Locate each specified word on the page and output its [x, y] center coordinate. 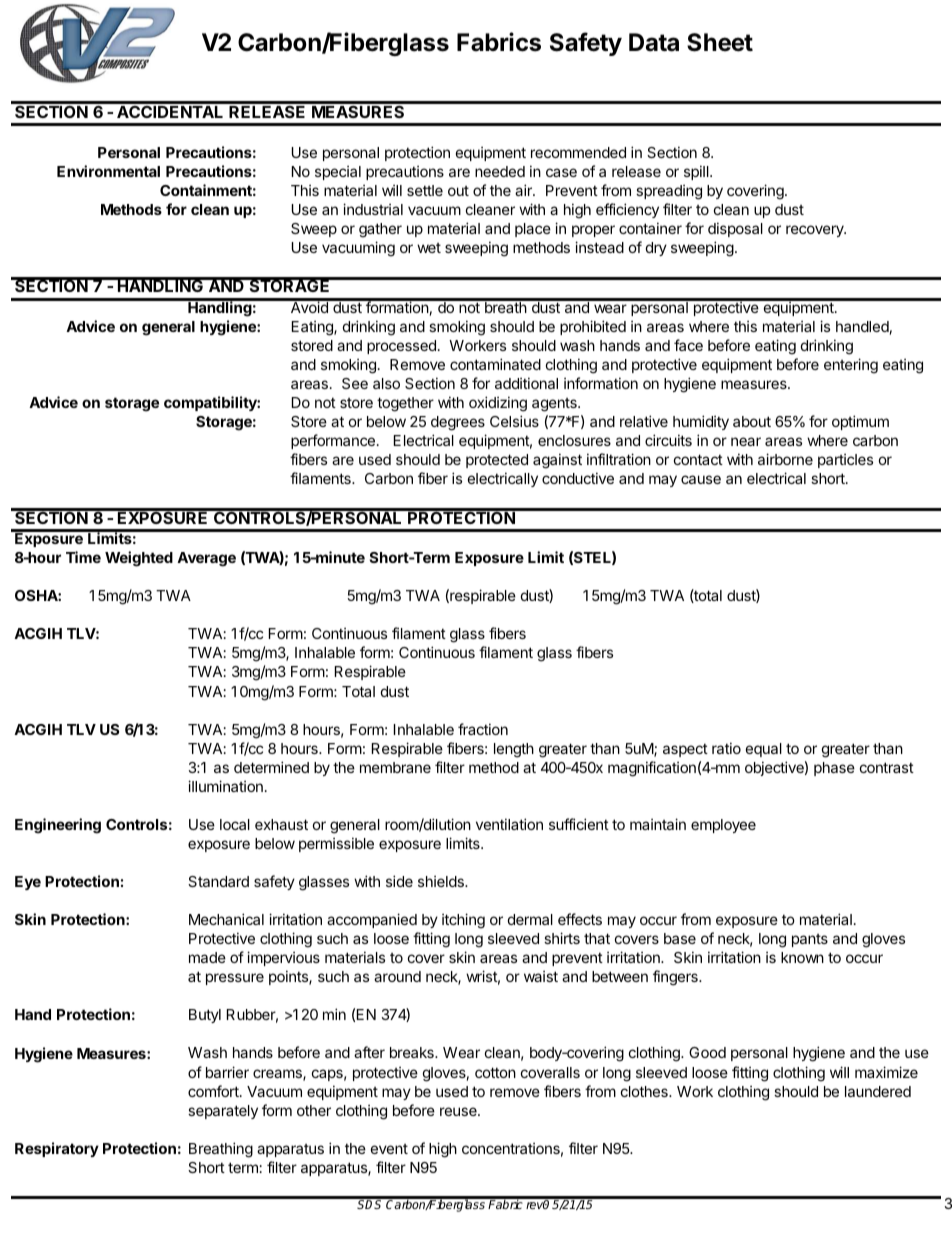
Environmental [108, 171]
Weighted [139, 559]
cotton [495, 1072]
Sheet [720, 42]
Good [707, 1052]
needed [500, 171]
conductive [578, 478]
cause [701, 479]
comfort [214, 1091]
